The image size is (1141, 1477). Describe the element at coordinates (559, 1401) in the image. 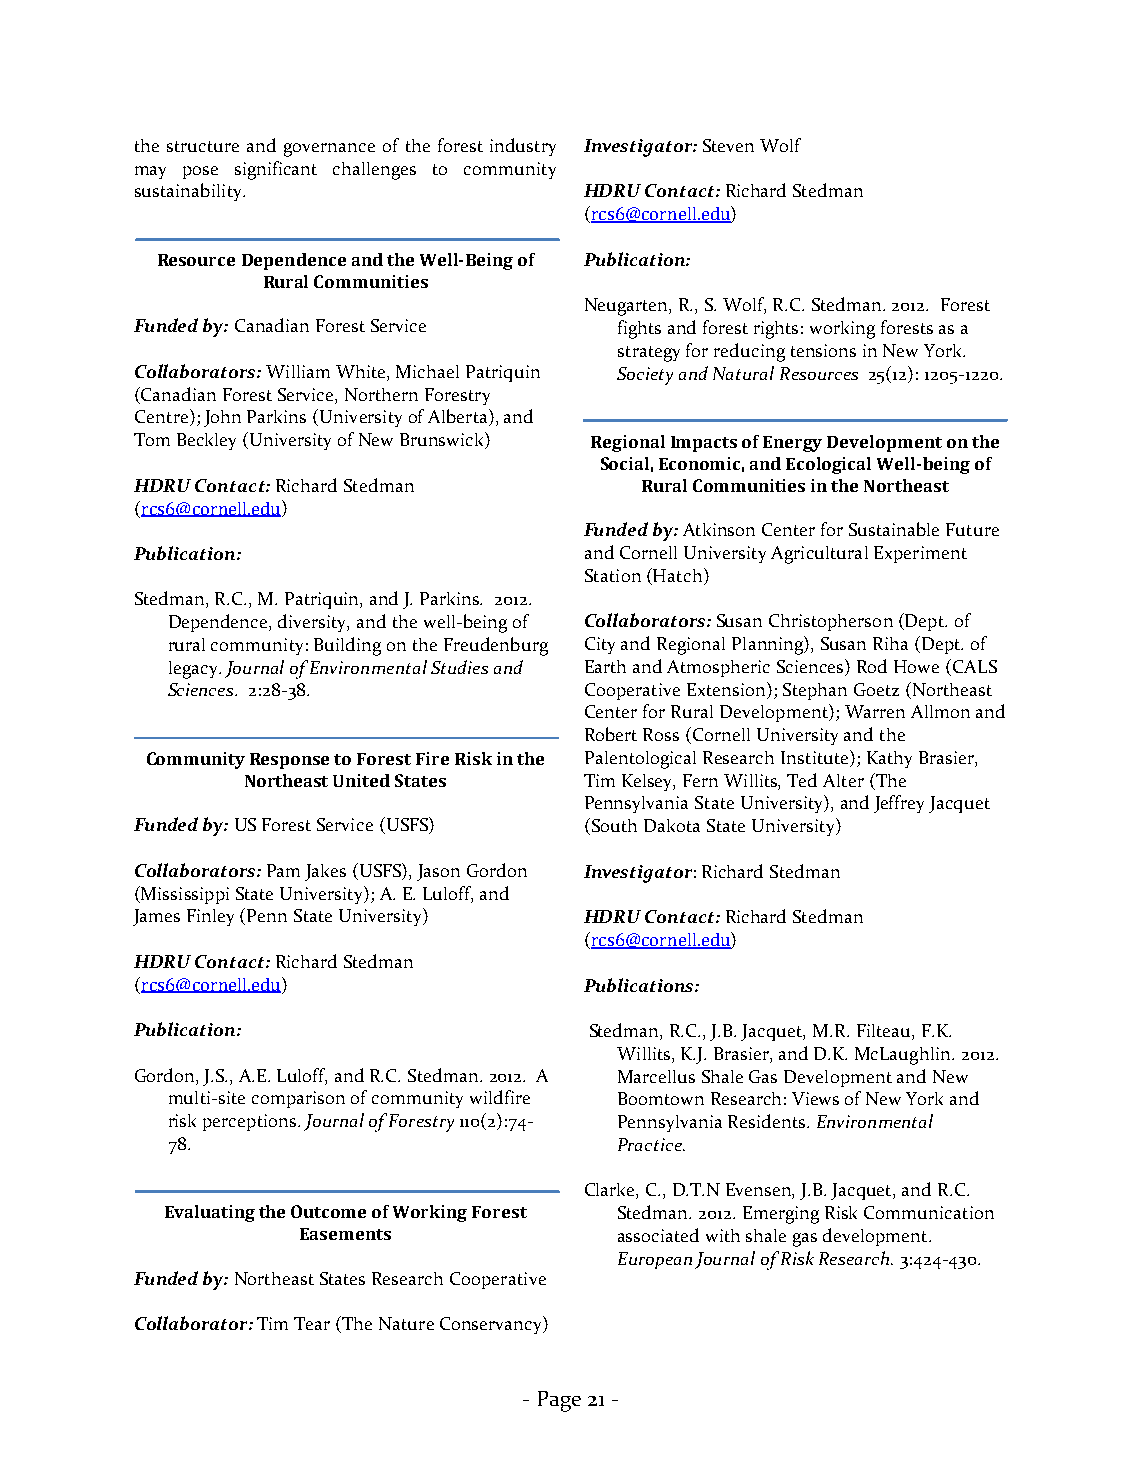

I see `Page` at that location.
